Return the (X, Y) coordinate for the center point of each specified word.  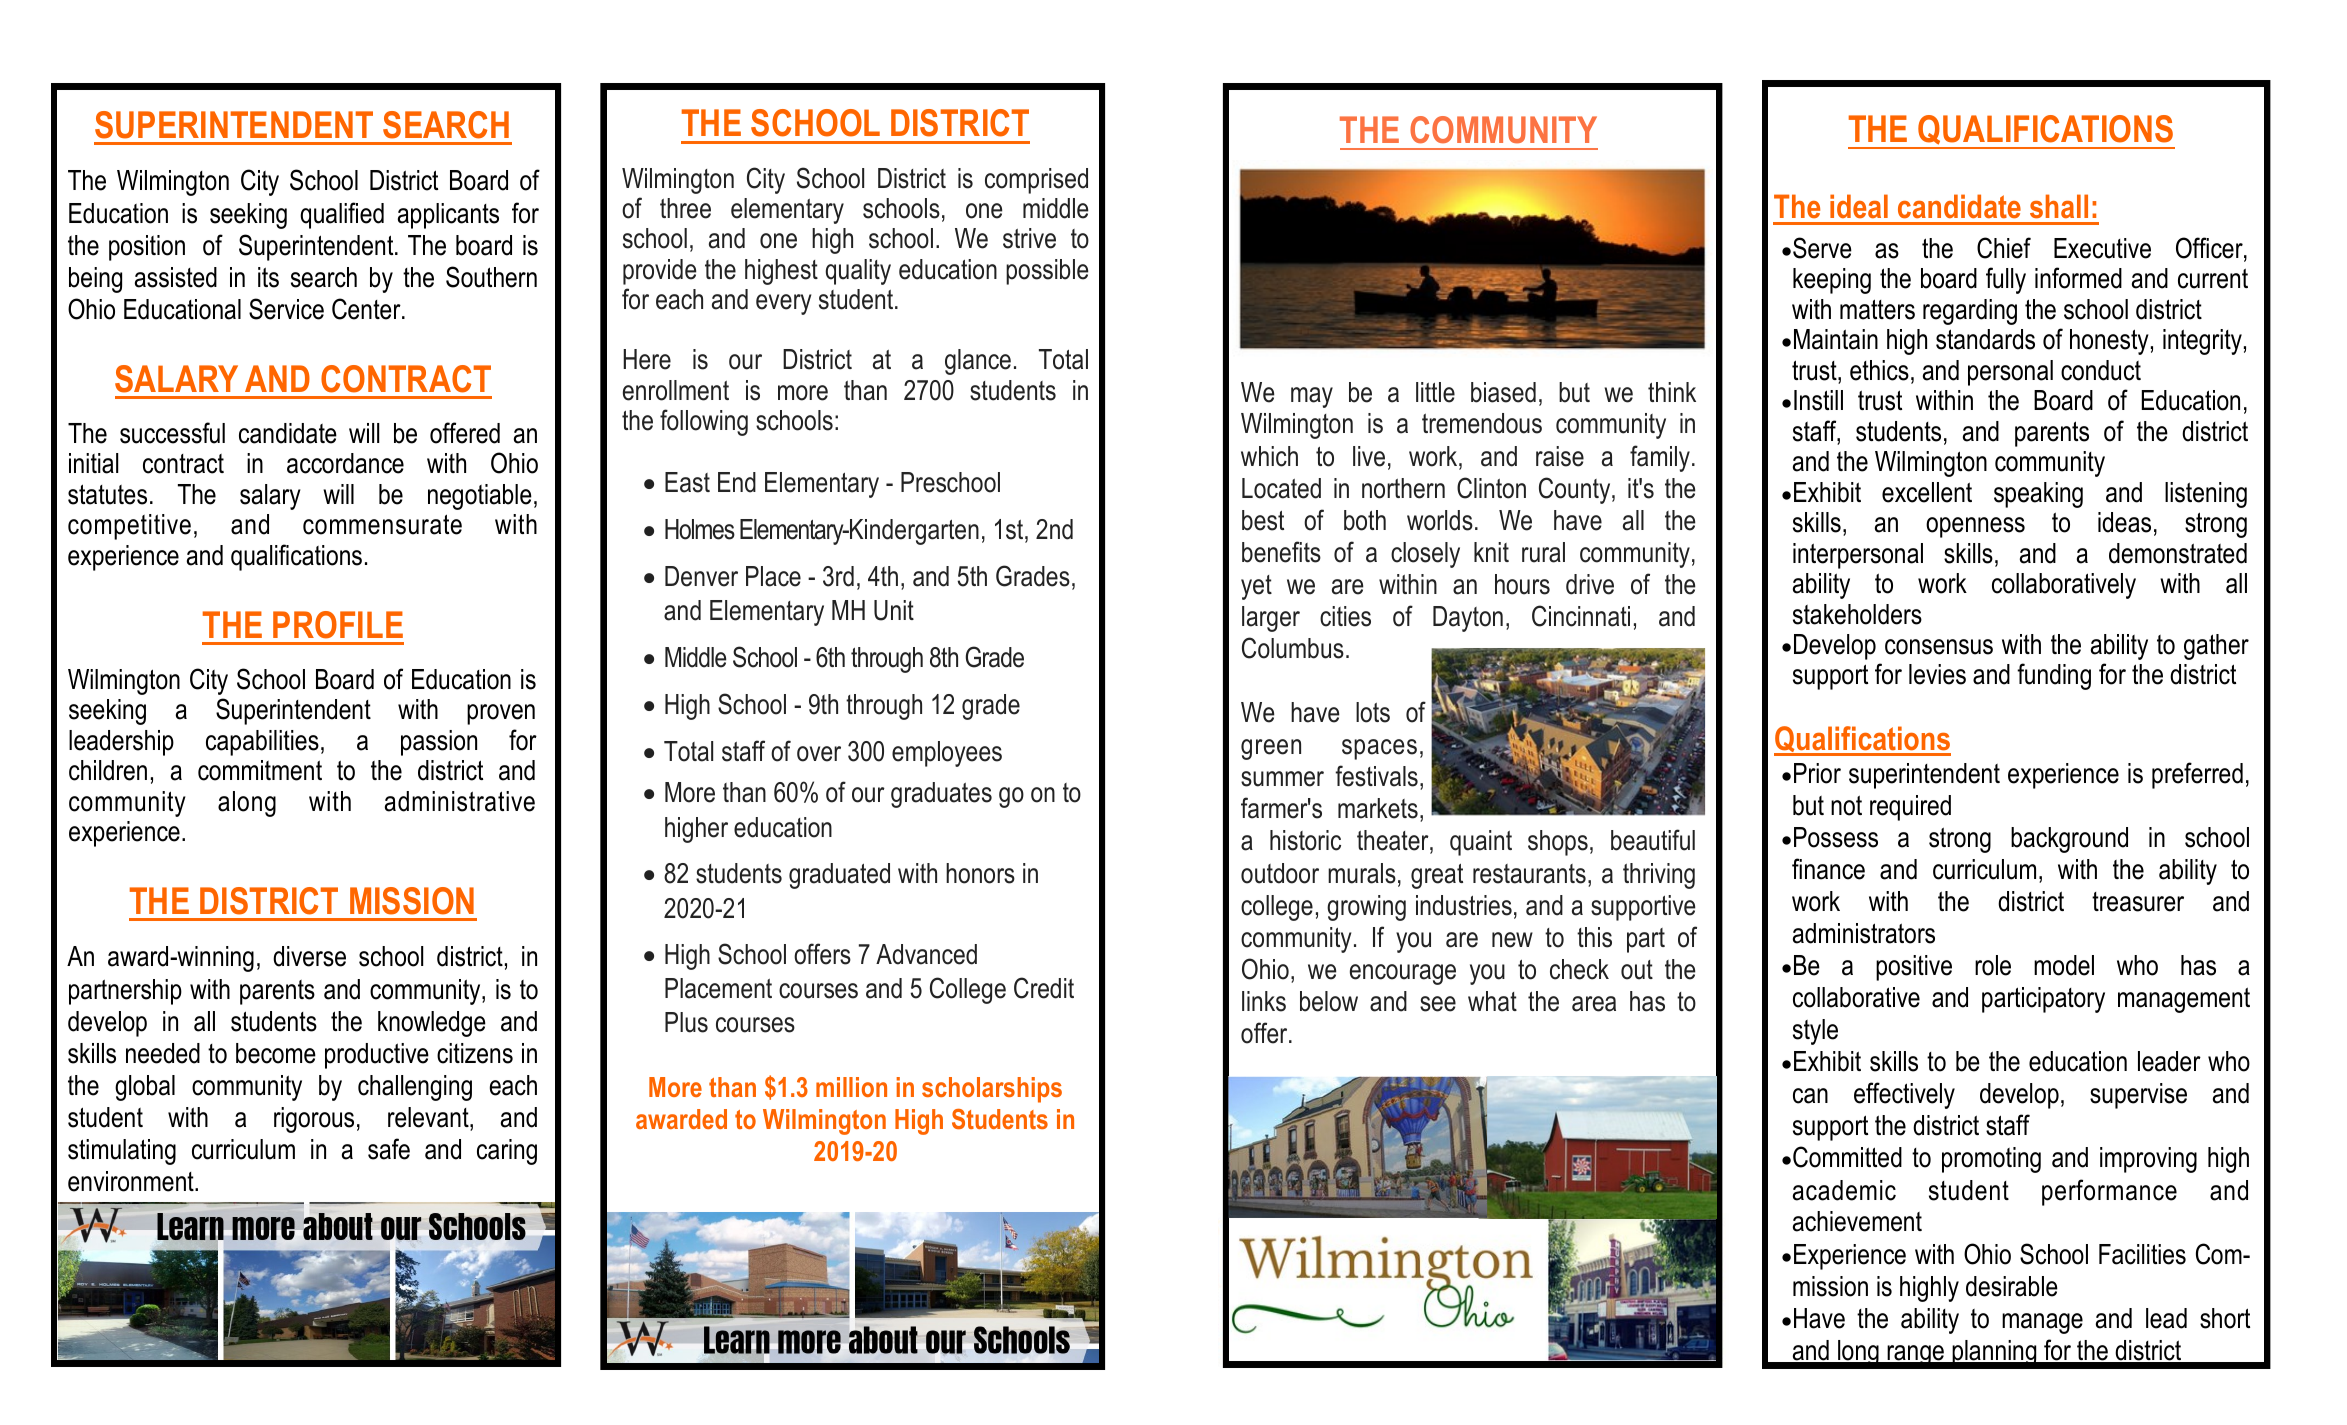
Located (1281, 488)
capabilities (262, 743)
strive (1029, 238)
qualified (342, 215)
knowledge (432, 1024)
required (1910, 808)
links (1264, 1001)
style (1815, 1032)
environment (132, 1181)
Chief (2004, 248)
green (1271, 749)
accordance (345, 463)
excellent (1927, 492)
